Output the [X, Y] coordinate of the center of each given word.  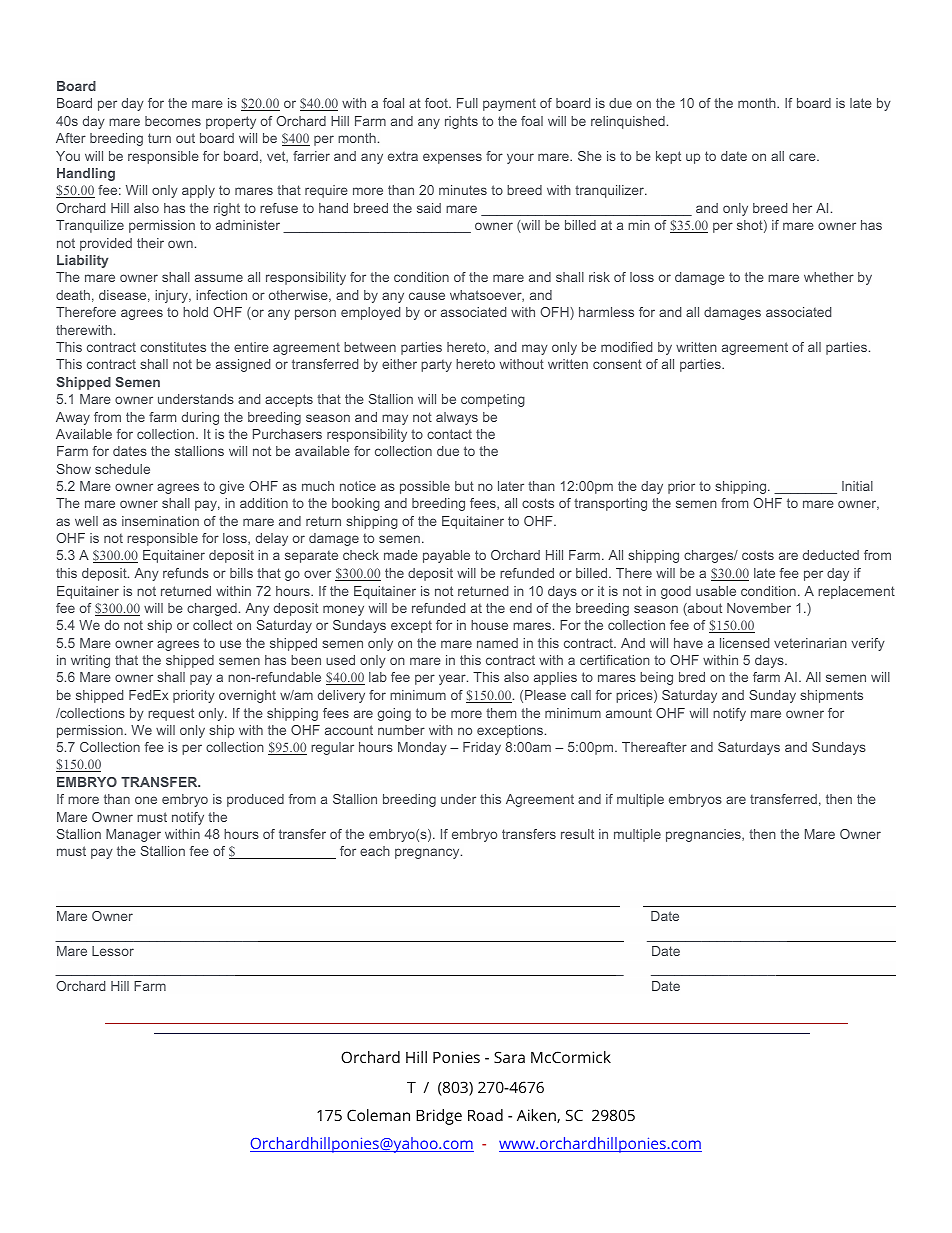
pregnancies [704, 835]
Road [485, 1115]
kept [668, 157]
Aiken [537, 1116]
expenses [452, 158]
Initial [857, 486]
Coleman [378, 1115]
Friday [482, 748]
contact [449, 434]
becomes [173, 121]
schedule [122, 469]
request [171, 714]
